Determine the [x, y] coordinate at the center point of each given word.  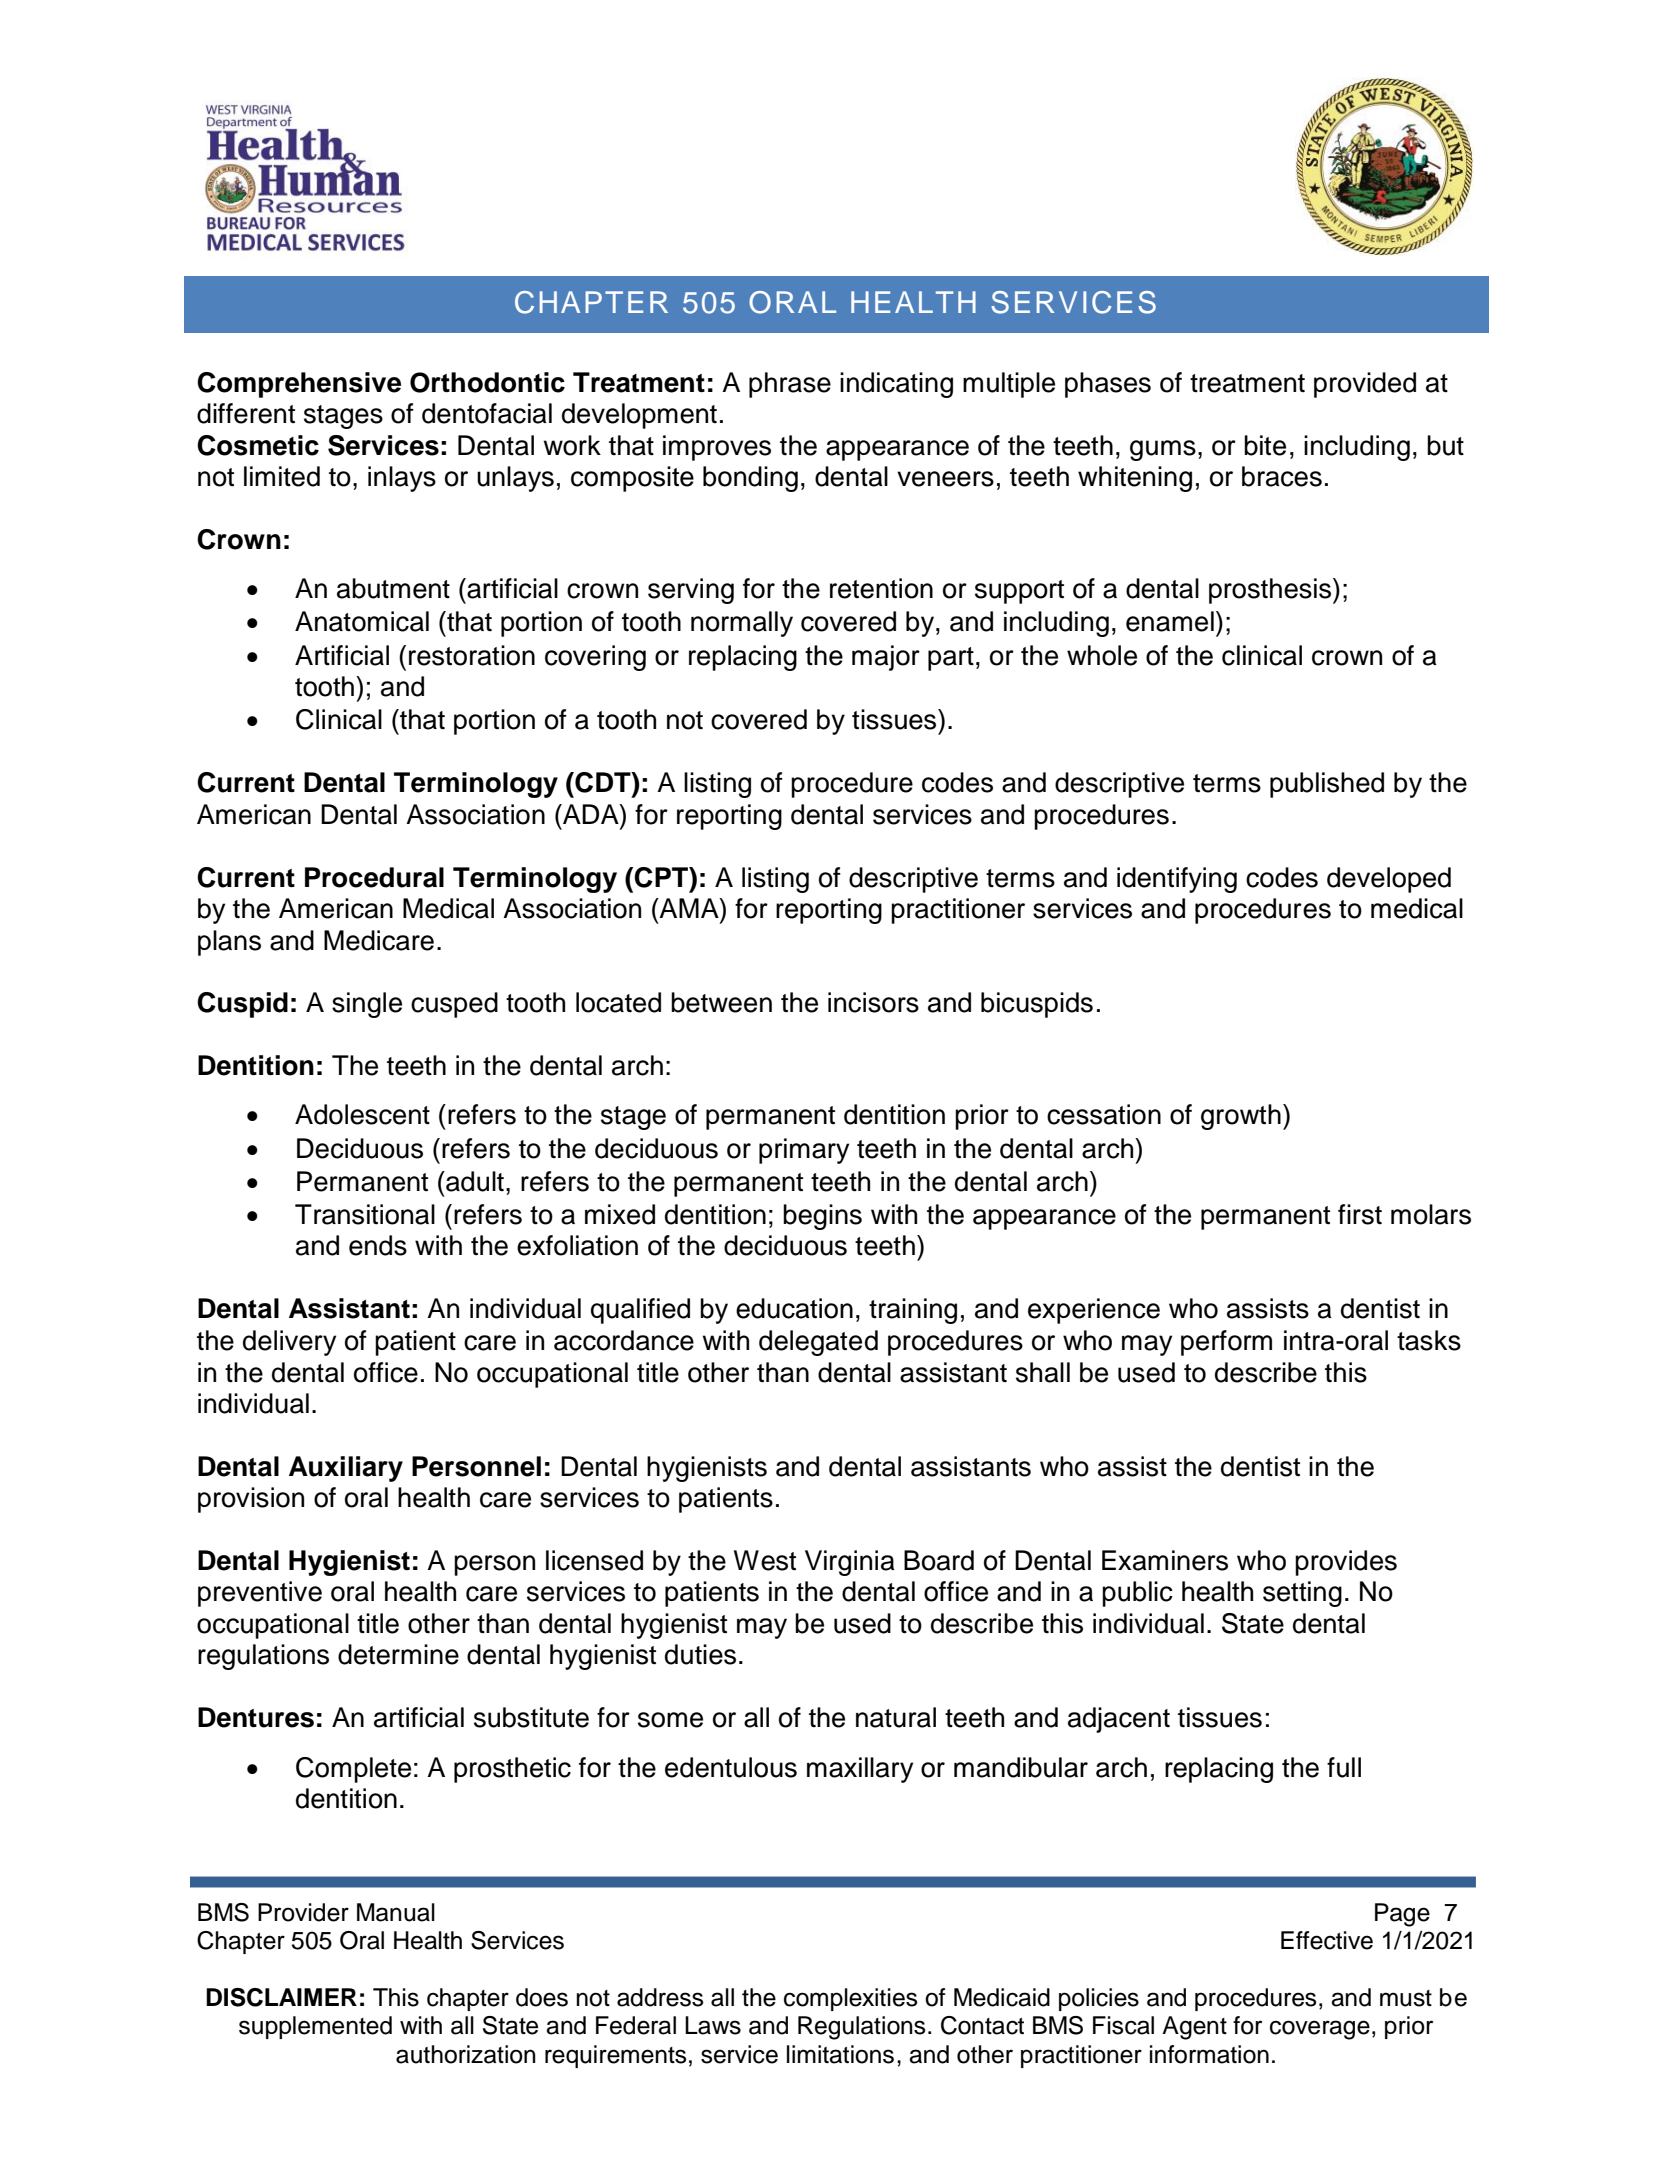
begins [822, 1217]
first [1360, 1214]
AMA [689, 908]
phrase [790, 385]
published [1327, 785]
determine [398, 1654]
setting [1302, 1594]
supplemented [315, 2027]
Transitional [365, 1214]
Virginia [850, 1563]
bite [1265, 445]
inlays [402, 479]
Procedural [374, 877]
